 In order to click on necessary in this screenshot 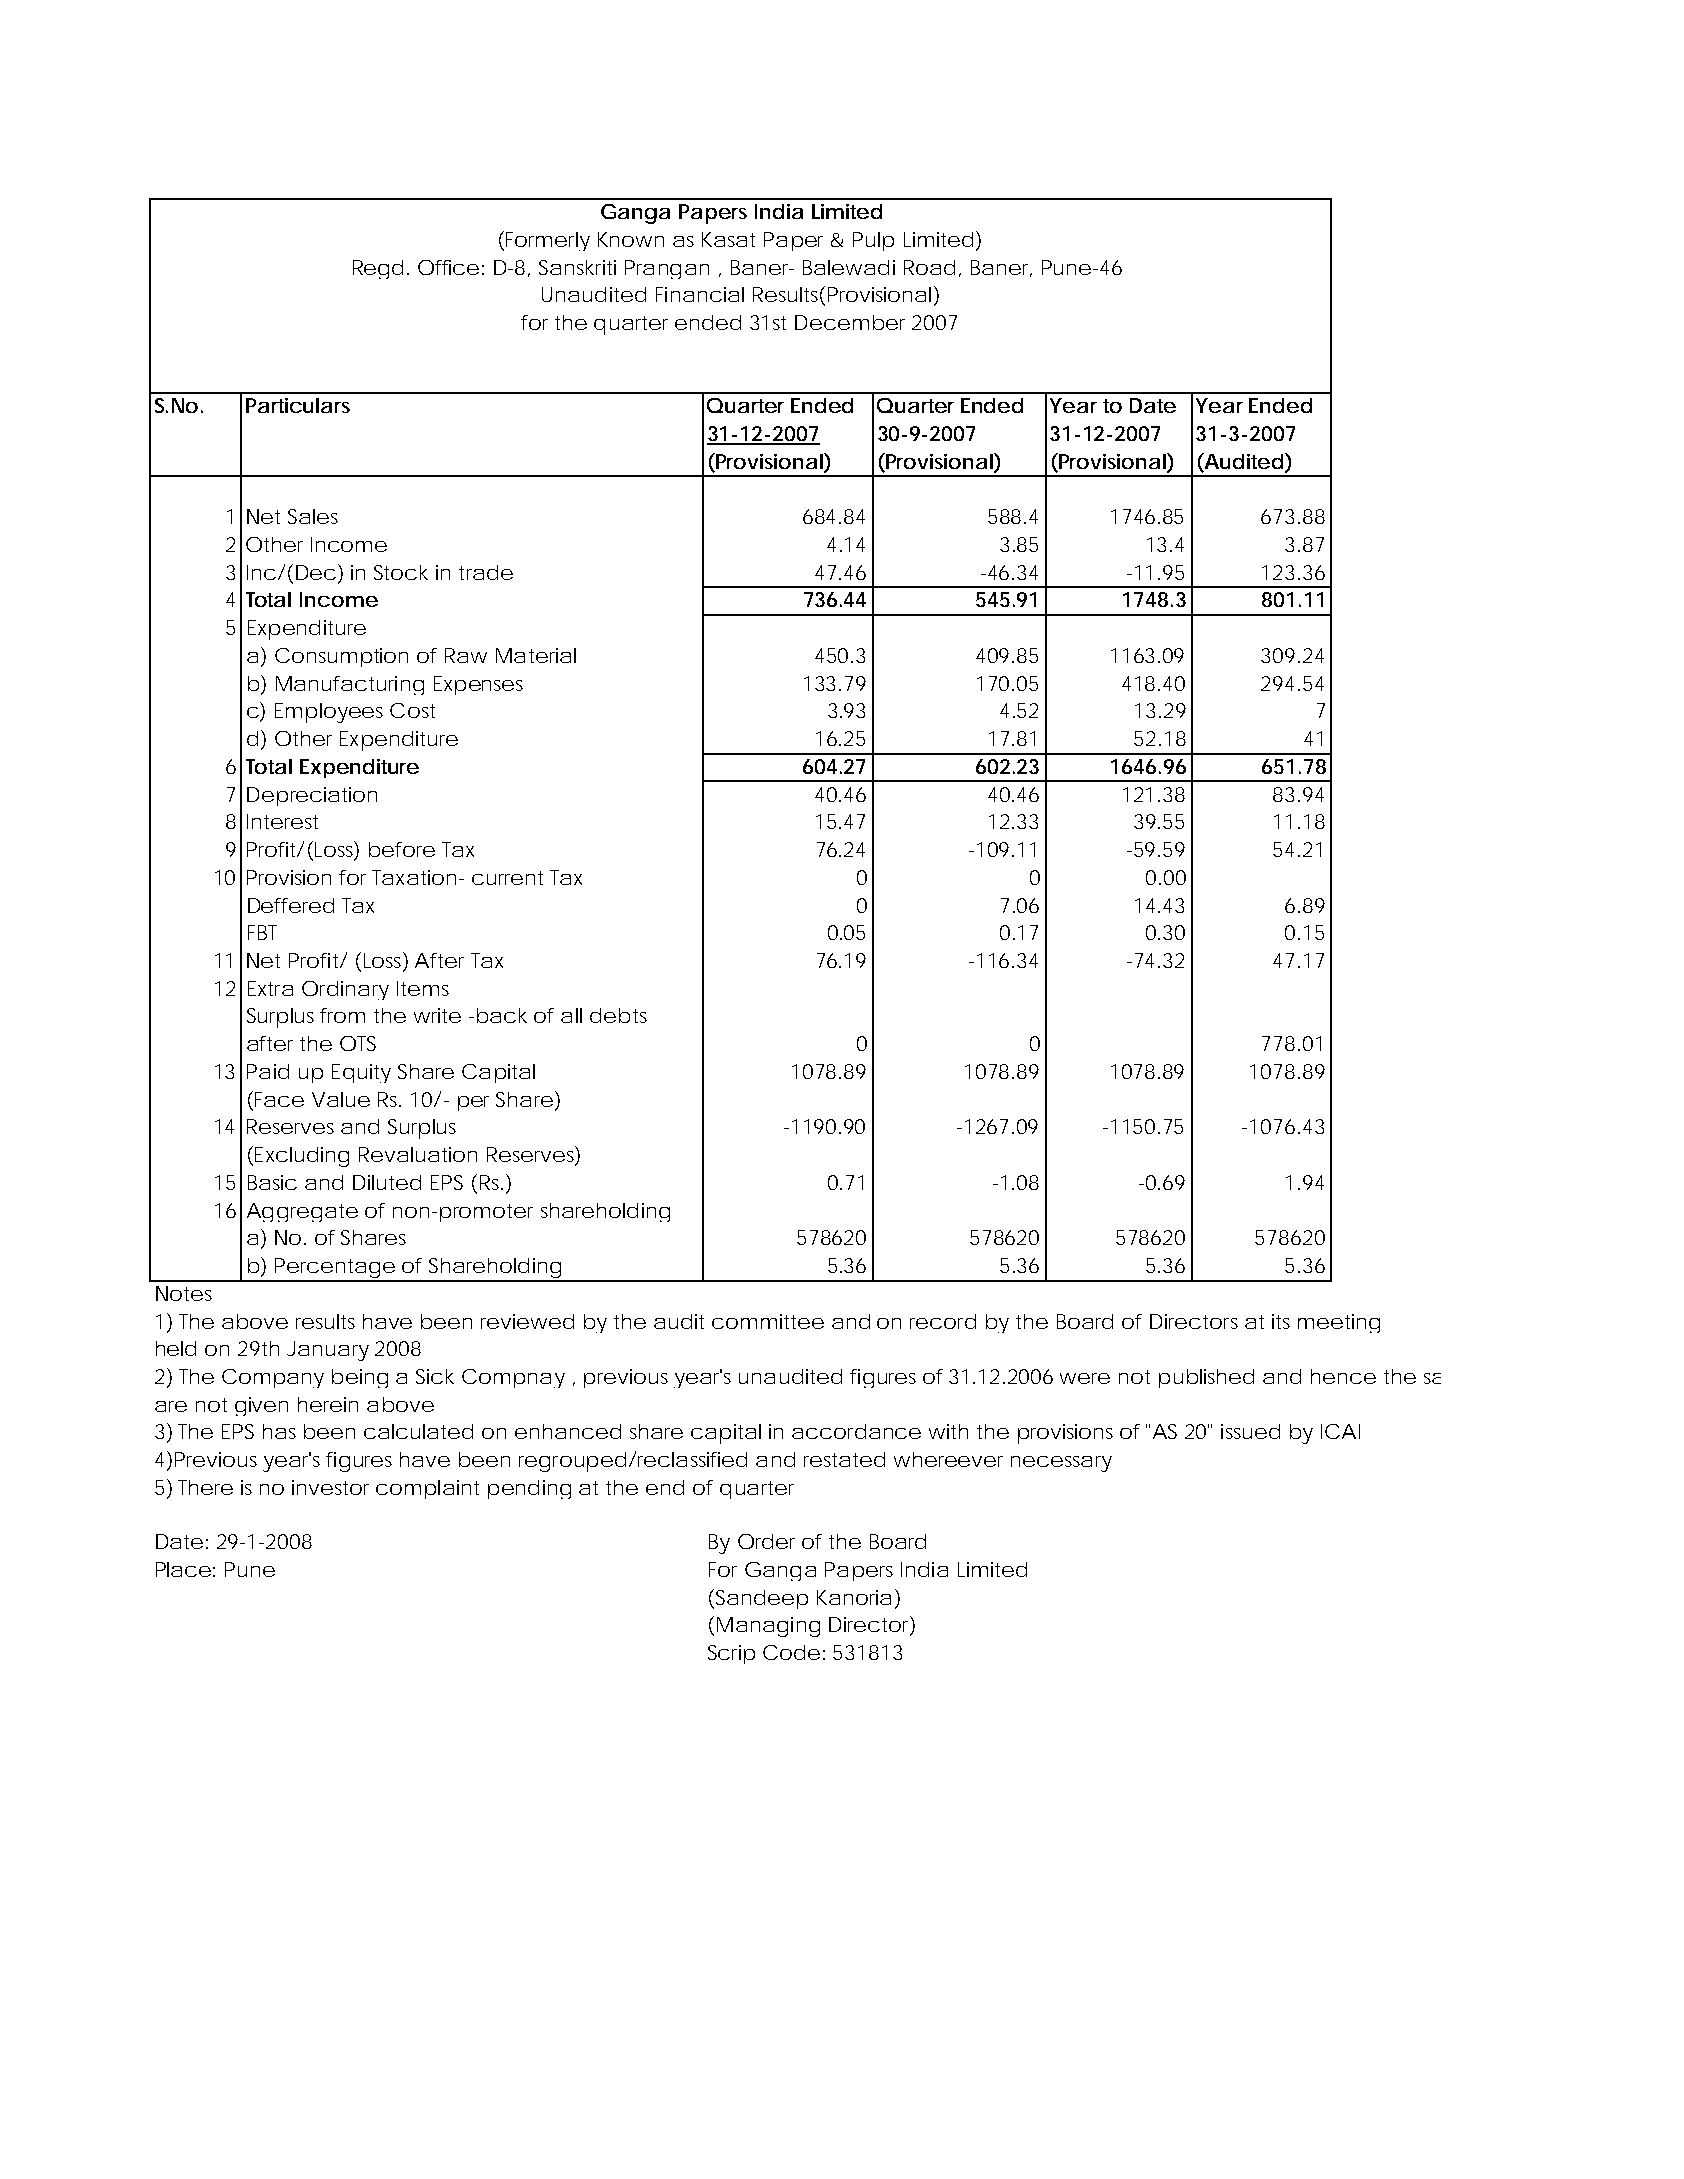, I will do `click(1061, 1464)`.
